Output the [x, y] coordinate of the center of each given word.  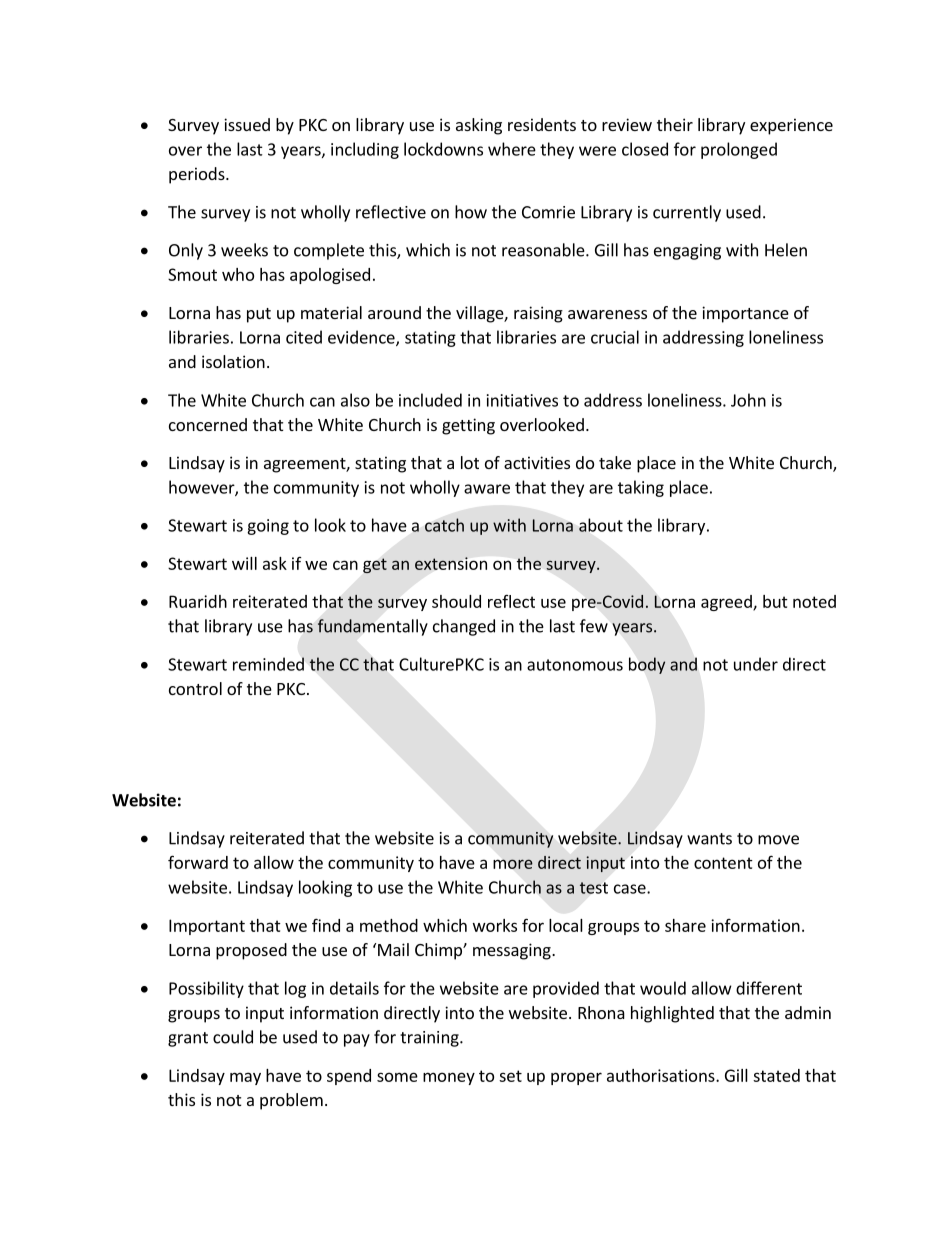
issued [247, 124]
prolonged [739, 150]
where [512, 149]
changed [464, 627]
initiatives [522, 400]
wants [709, 839]
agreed [727, 603]
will [244, 563]
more [513, 864]
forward [198, 862]
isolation [233, 361]
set [510, 1076]
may [245, 1078]
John [748, 400]
